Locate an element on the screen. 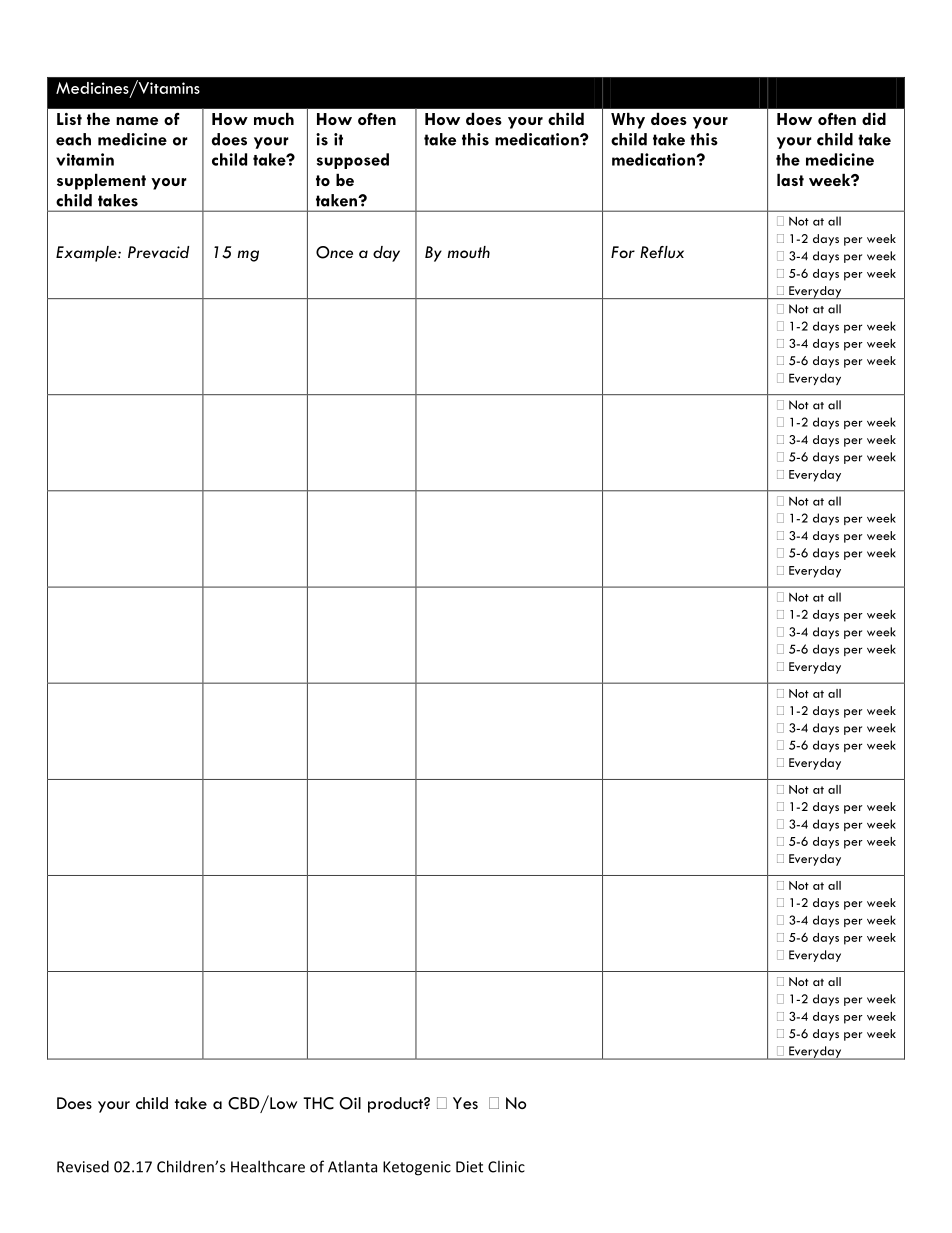  name is located at coordinates (137, 121).
